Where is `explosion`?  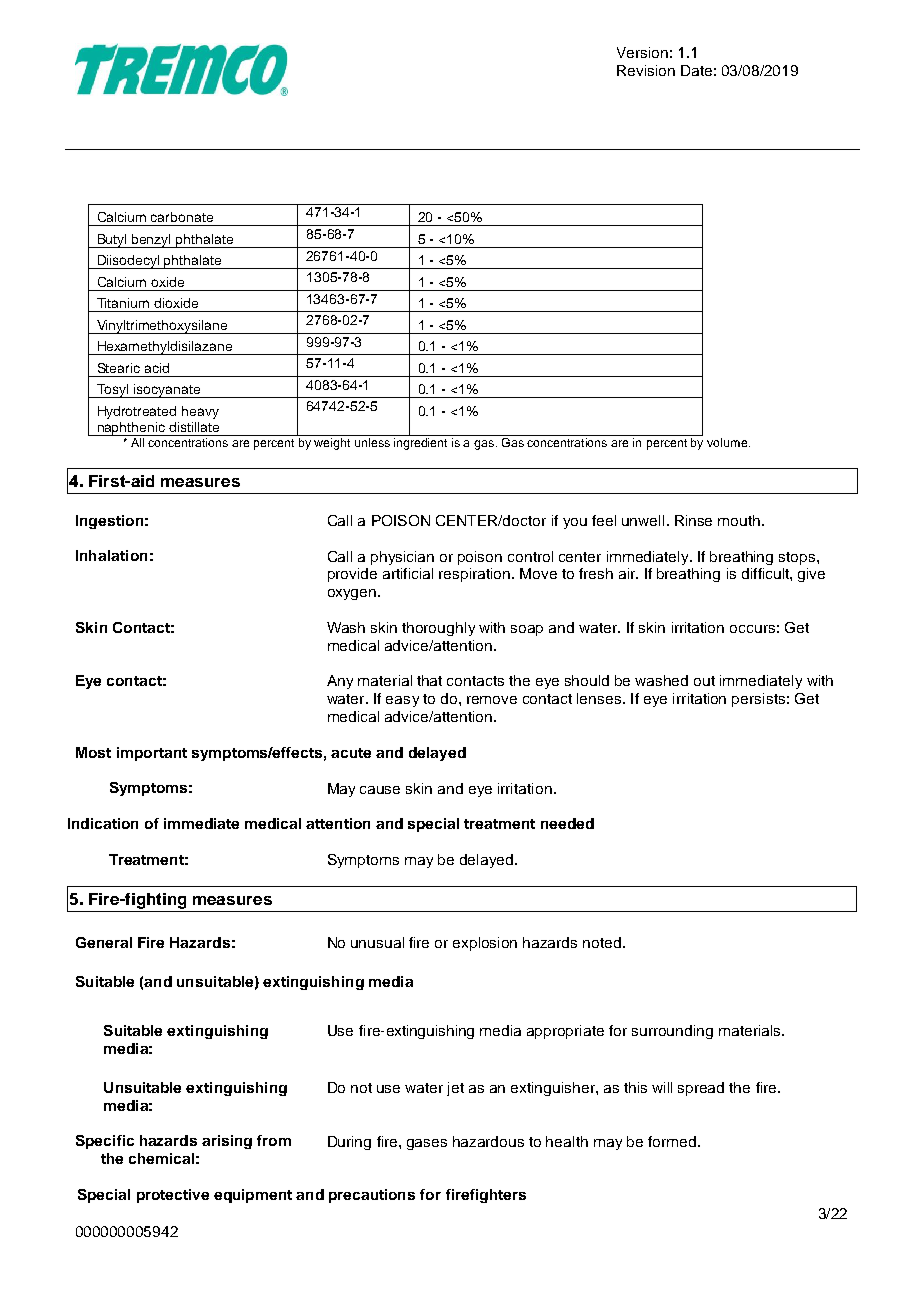
explosion is located at coordinates (485, 944).
